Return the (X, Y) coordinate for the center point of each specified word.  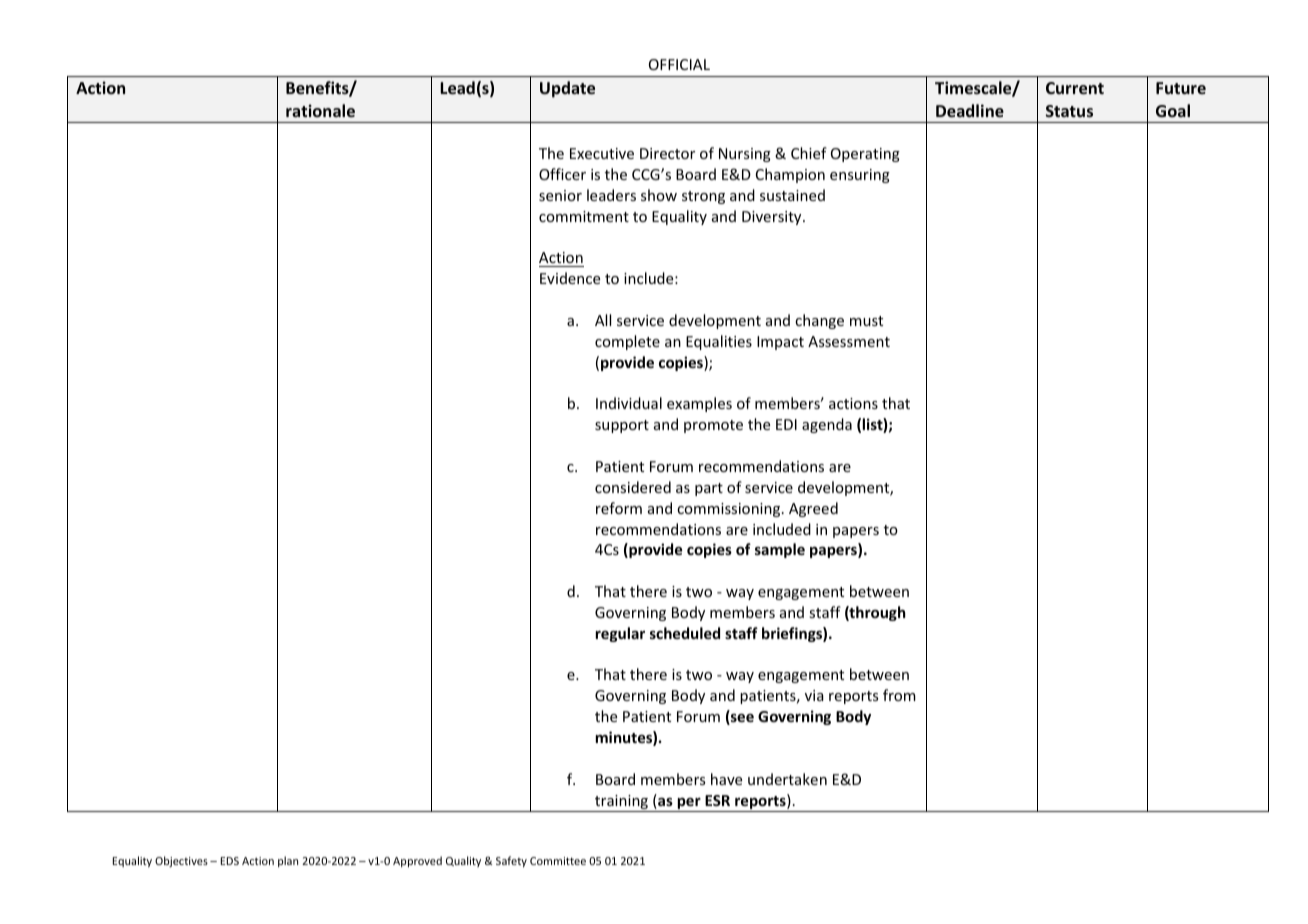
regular (620, 634)
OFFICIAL (679, 64)
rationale (320, 110)
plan (288, 861)
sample (780, 550)
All (603, 320)
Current (1075, 88)
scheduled (685, 633)
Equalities (719, 342)
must (866, 321)
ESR (717, 800)
